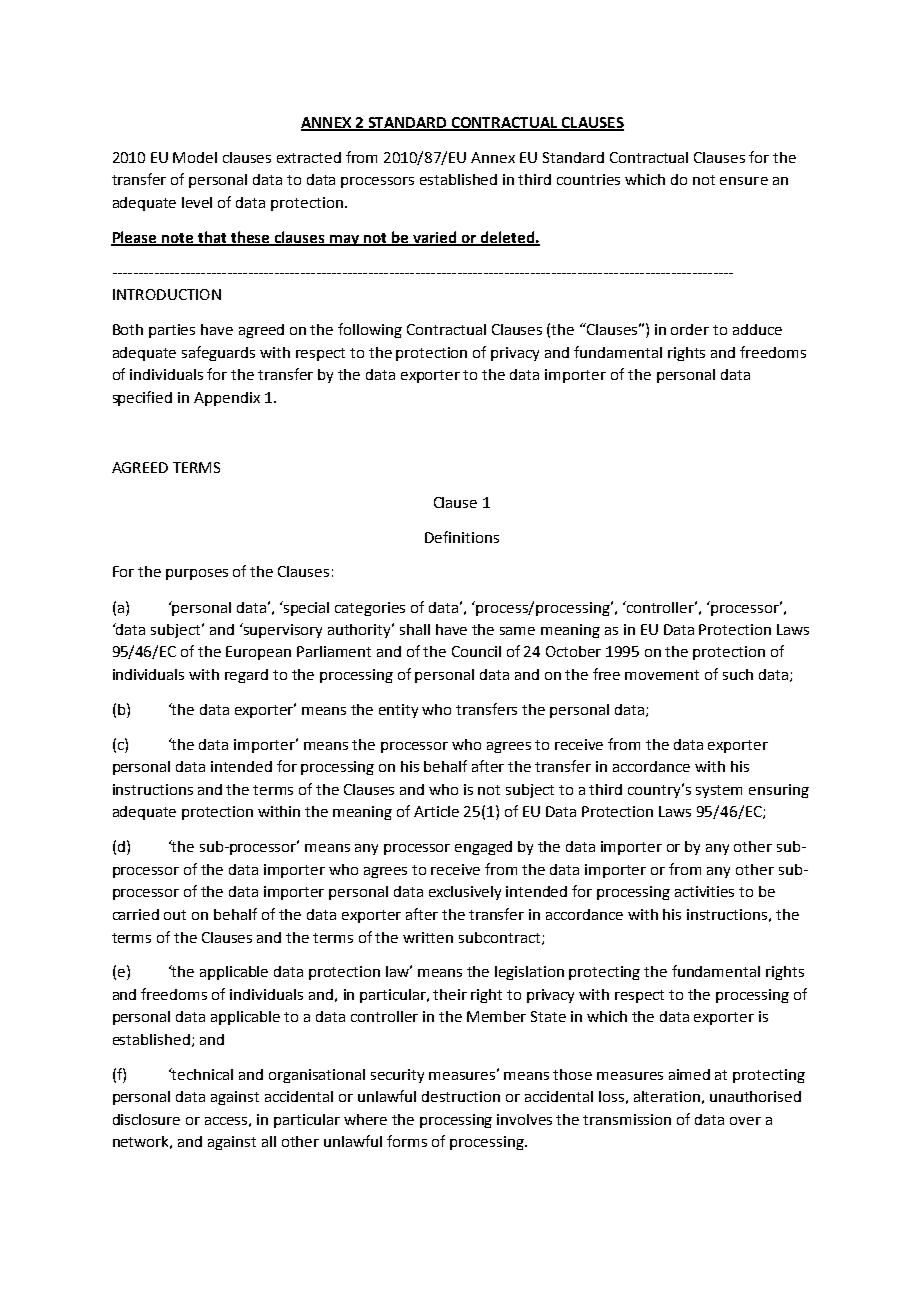 The height and width of the screenshot is (1308, 924). What do you see at coordinates (146, 1119) in the screenshot?
I see `disclosure` at bounding box center [146, 1119].
